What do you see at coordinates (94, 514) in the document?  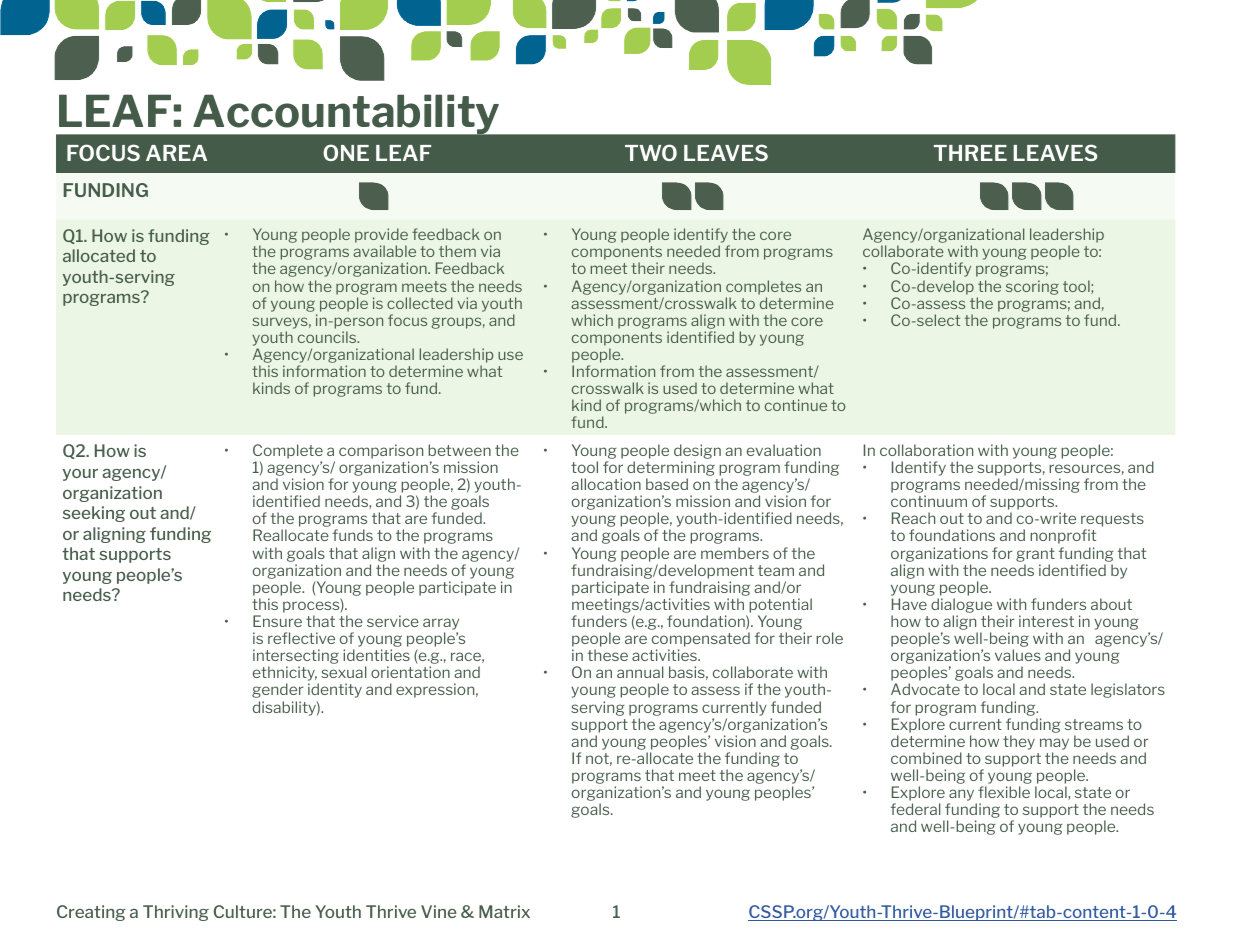 I see `seeking` at bounding box center [94, 514].
